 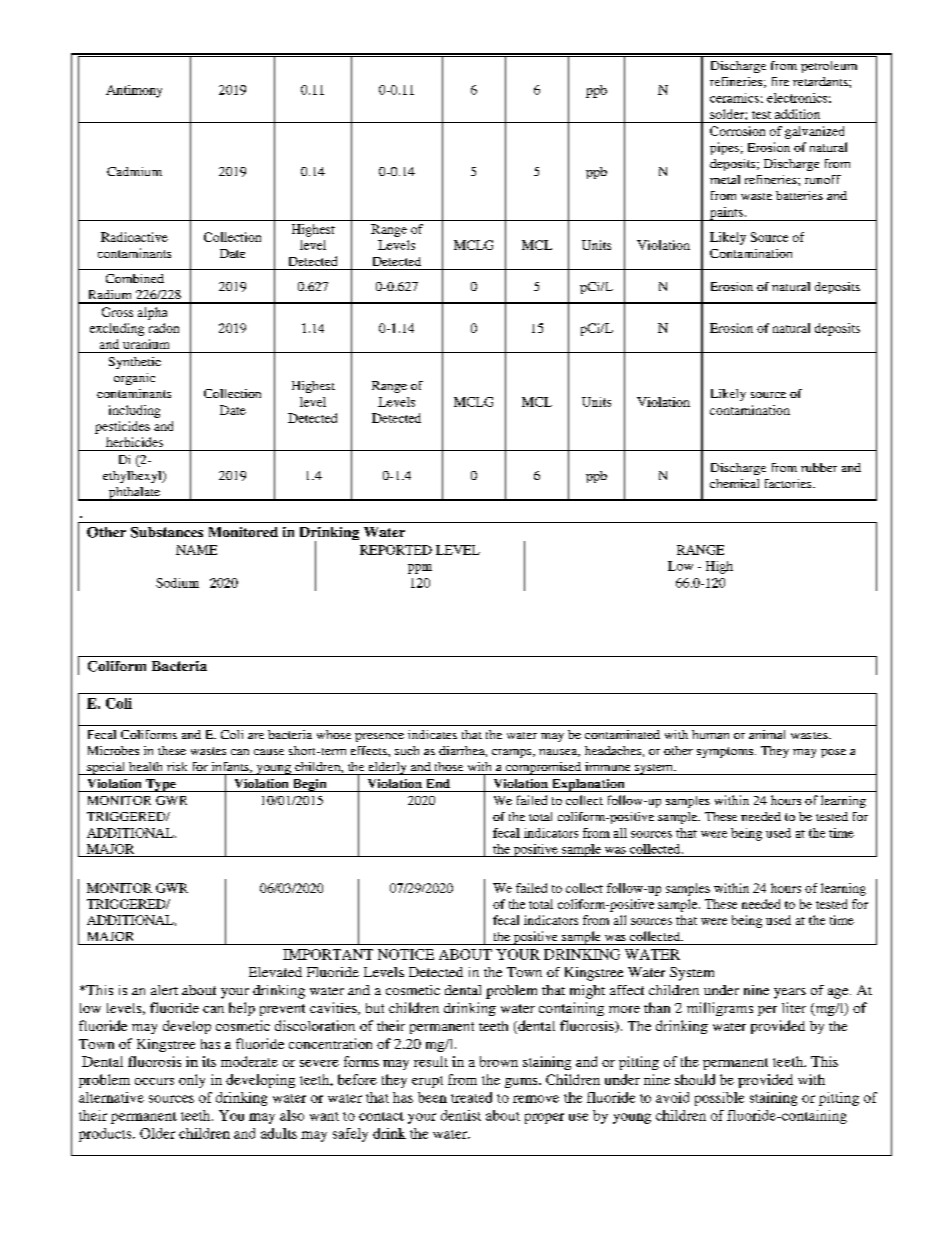 What do you see at coordinates (719, 1099) in the page?
I see `possible` at bounding box center [719, 1099].
